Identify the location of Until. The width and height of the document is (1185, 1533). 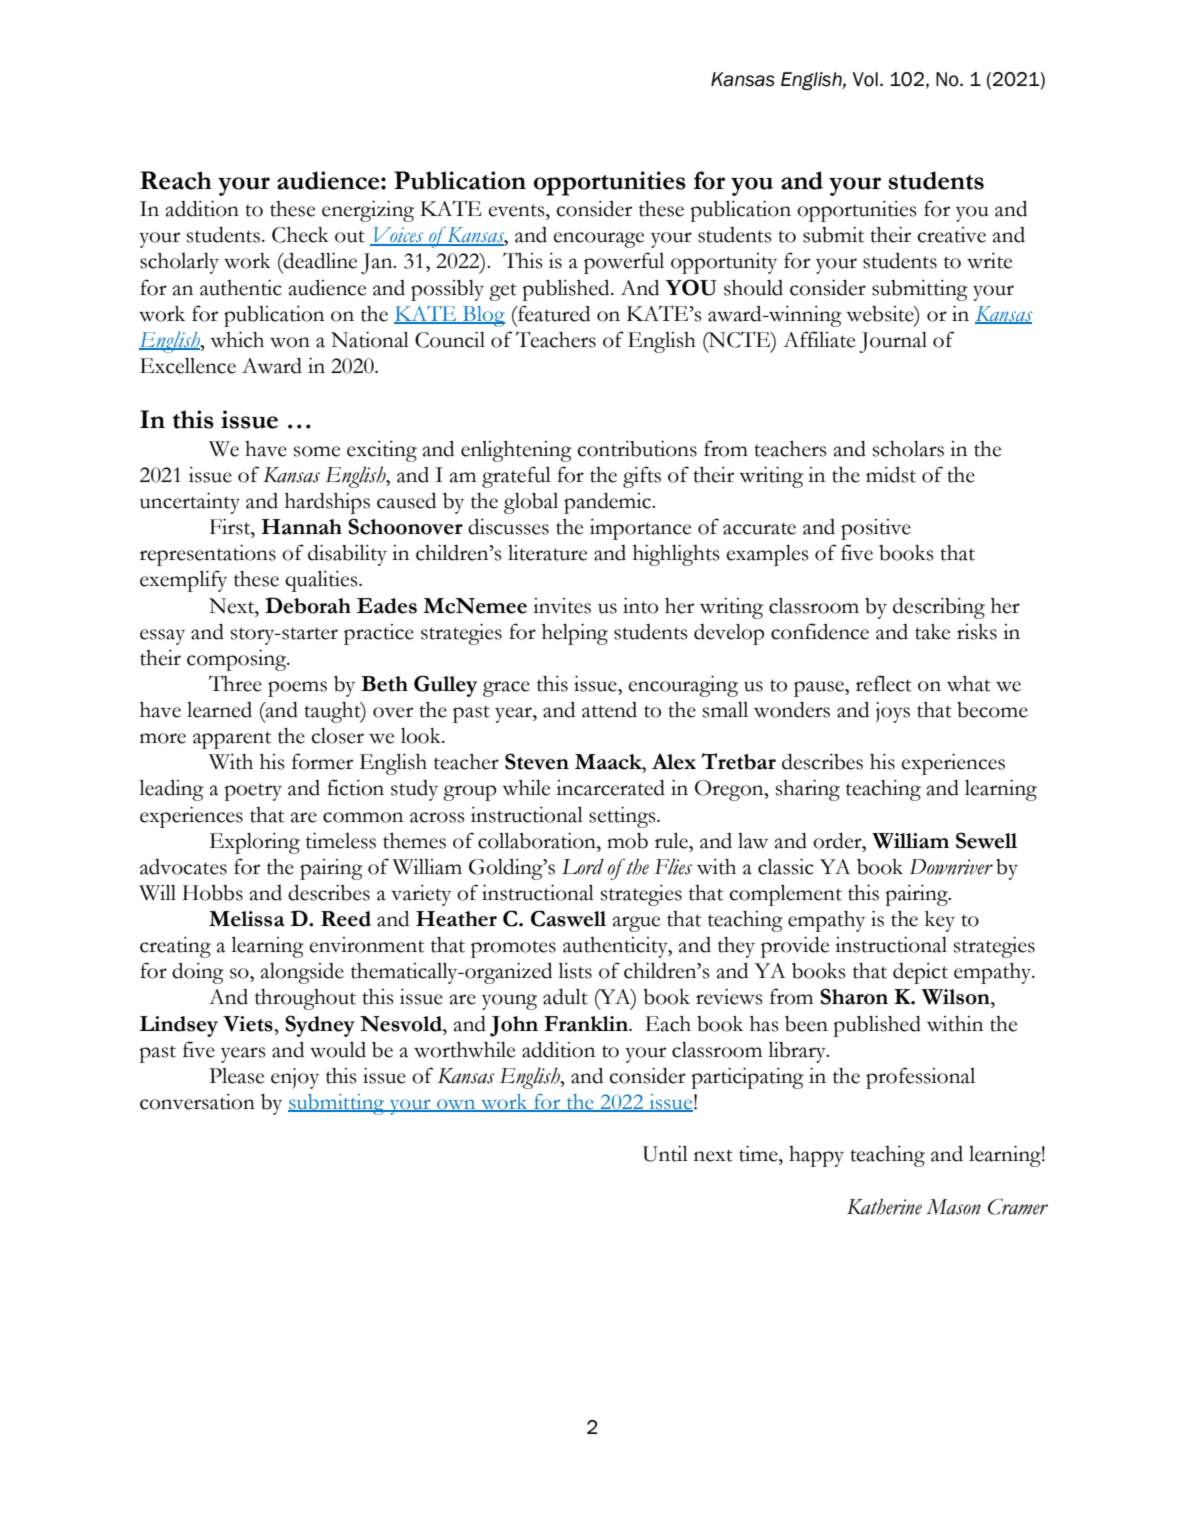
(665, 1154).
